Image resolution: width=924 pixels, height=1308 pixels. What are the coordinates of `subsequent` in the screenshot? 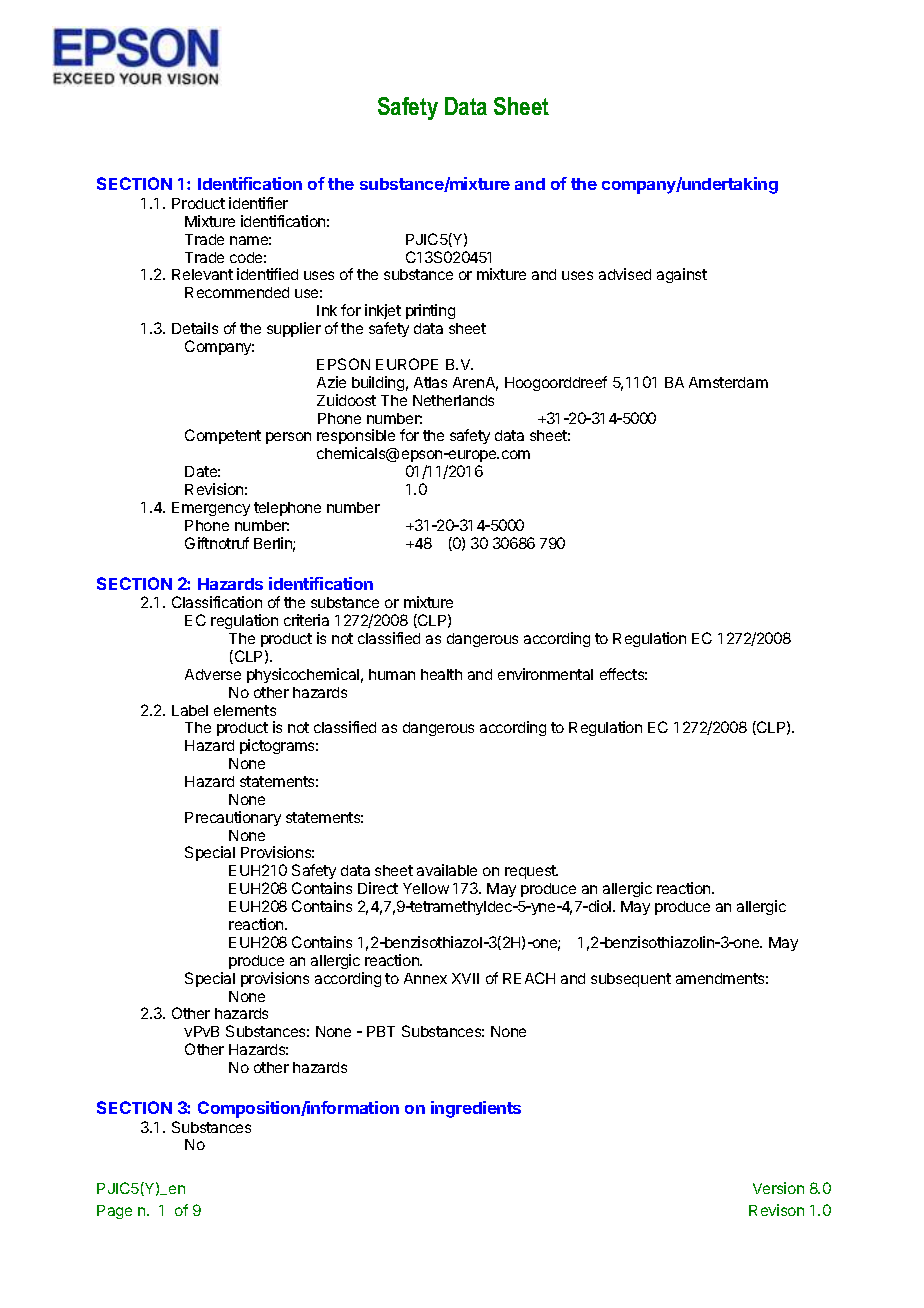 It's located at (631, 980).
